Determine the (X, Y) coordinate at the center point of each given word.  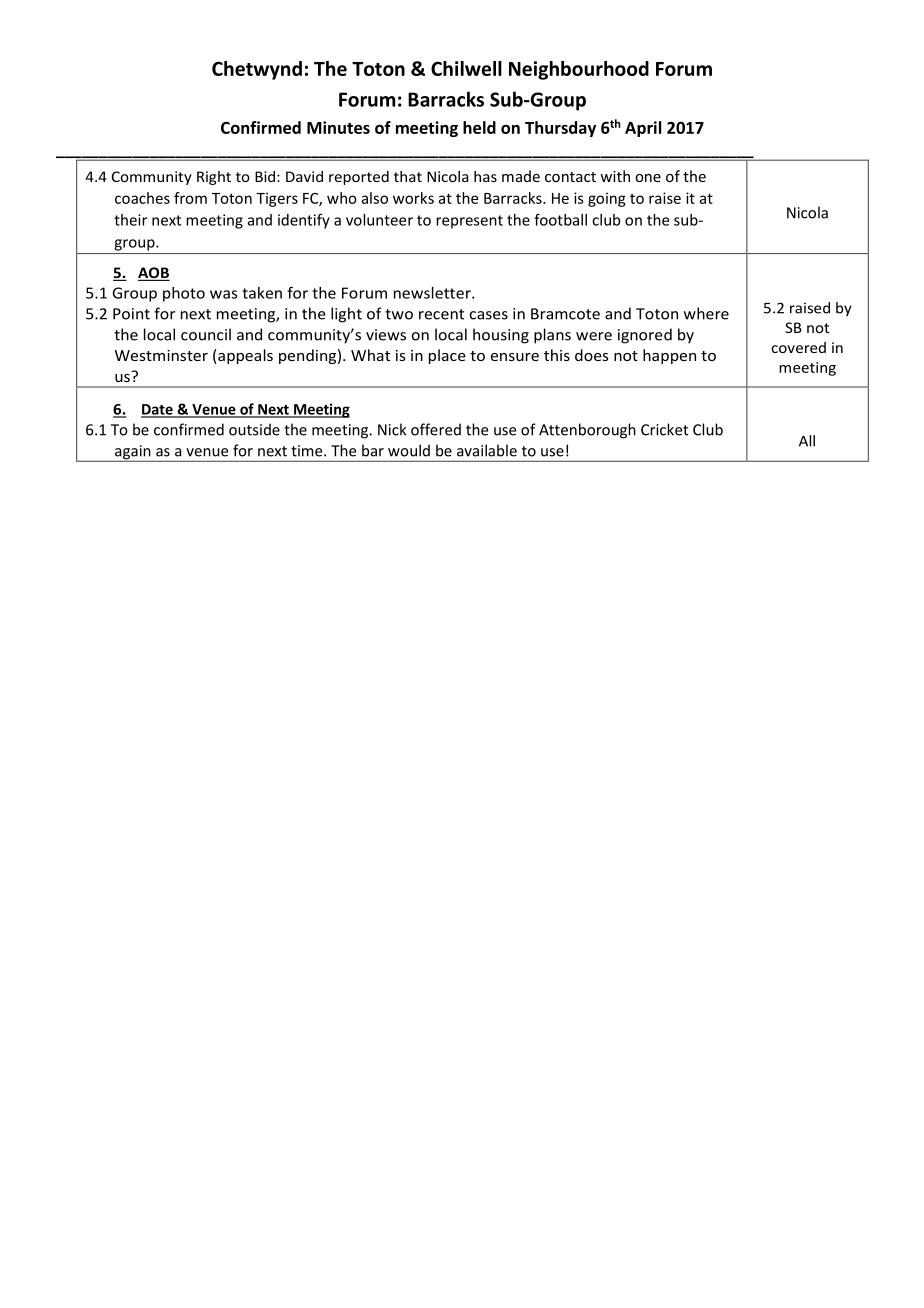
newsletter (433, 293)
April (643, 129)
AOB (154, 274)
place (447, 356)
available (487, 450)
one (648, 178)
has (485, 176)
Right (214, 178)
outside (254, 429)
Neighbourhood (579, 70)
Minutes (338, 127)
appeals (244, 356)
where (706, 313)
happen (669, 356)
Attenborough (587, 431)
